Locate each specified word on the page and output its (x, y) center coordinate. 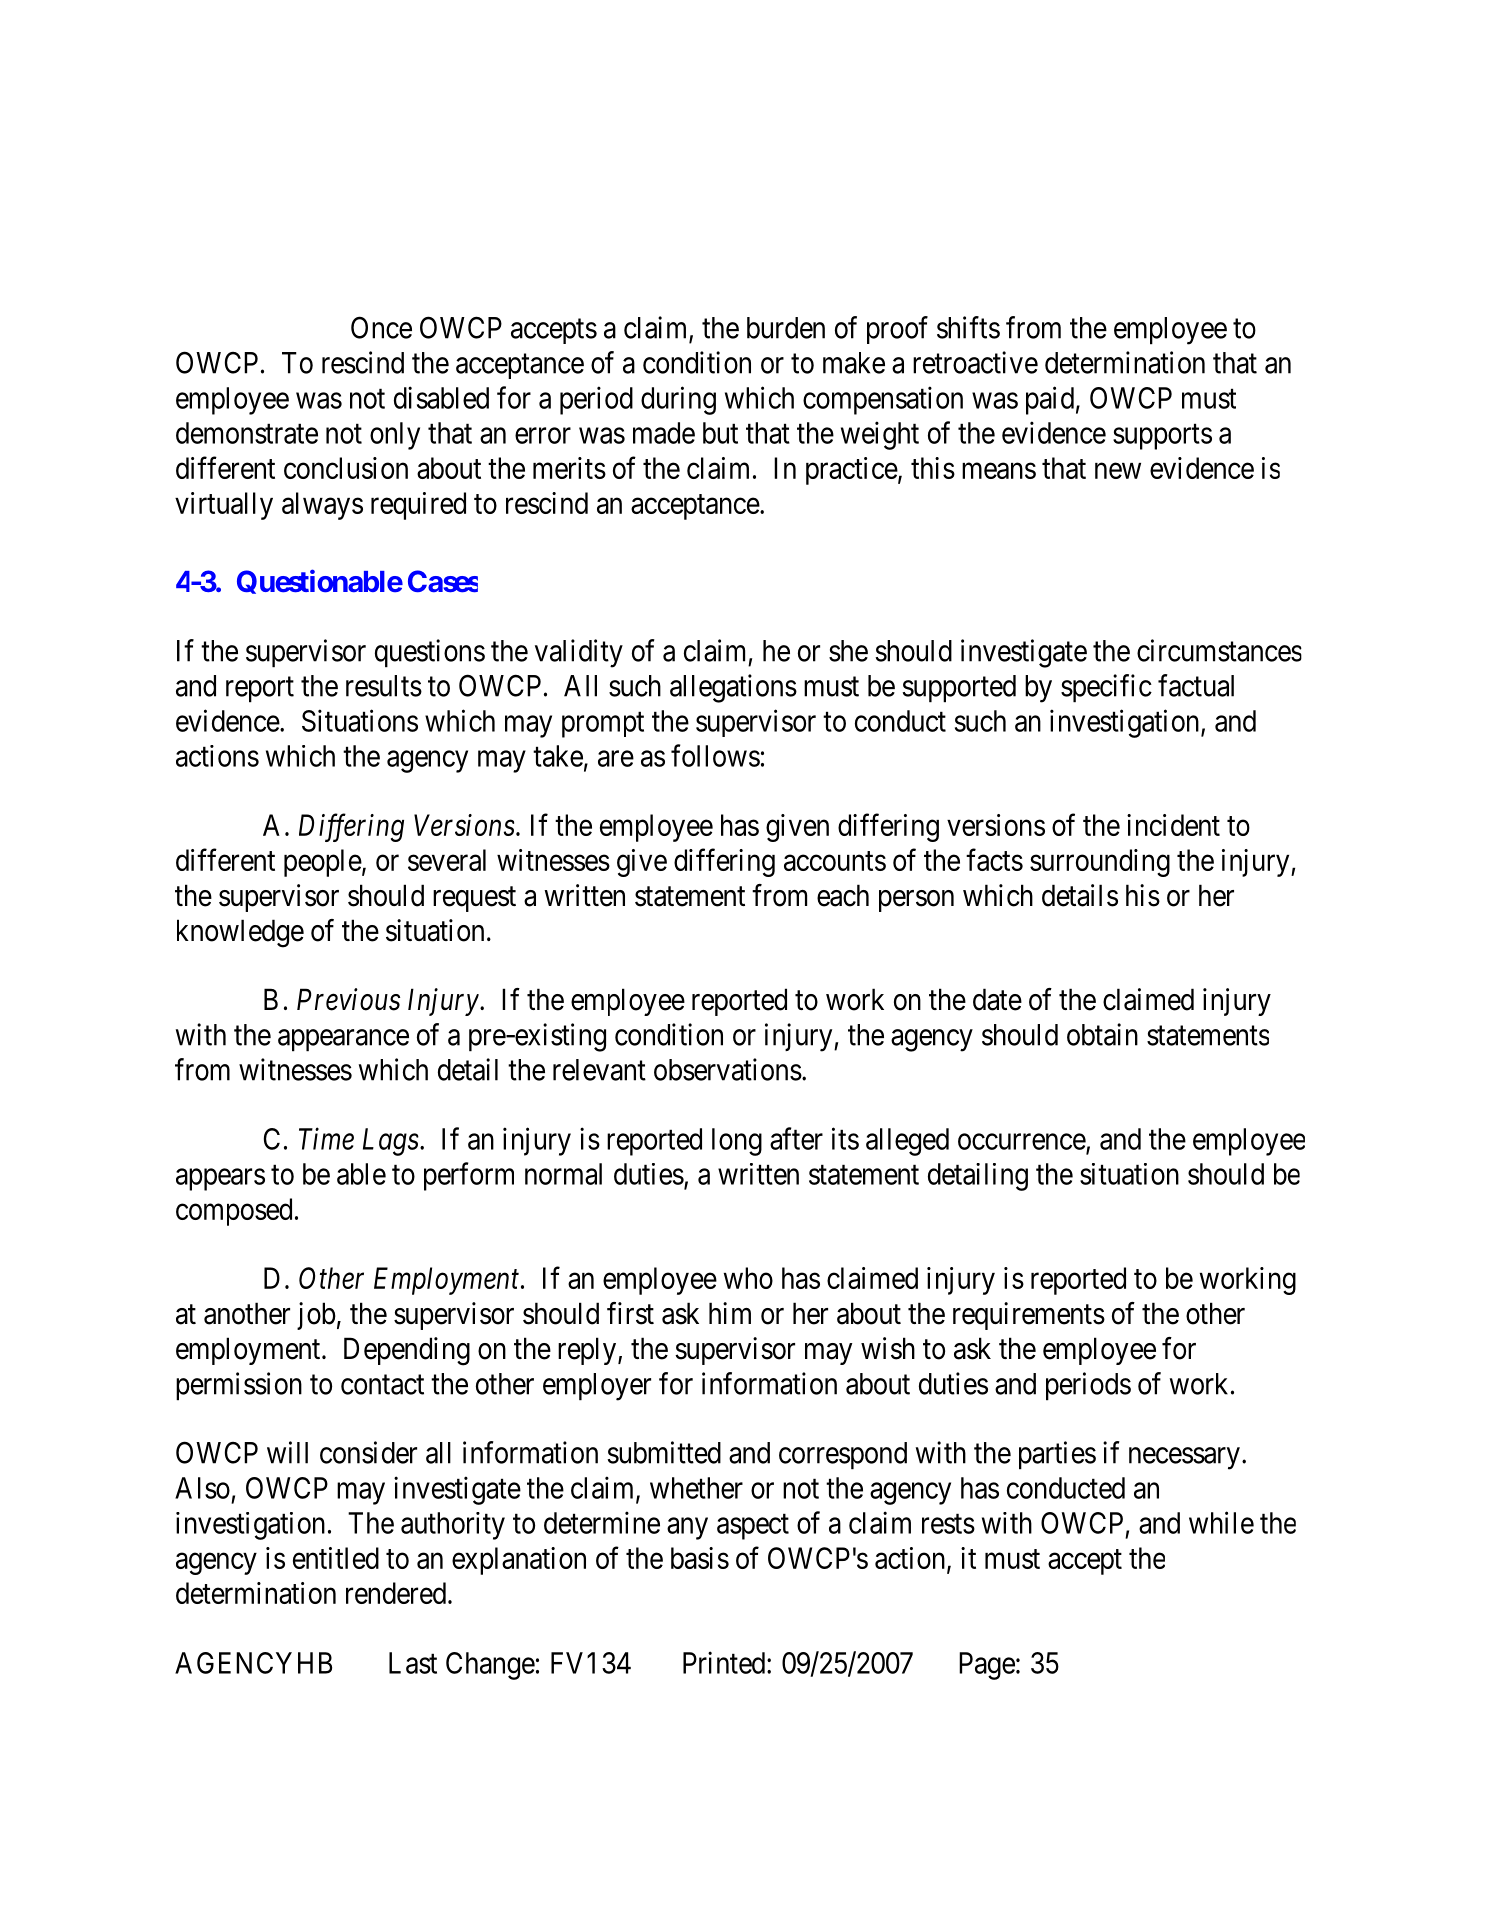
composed (234, 1212)
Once (381, 327)
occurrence (1022, 1143)
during (678, 400)
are (616, 759)
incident (1173, 825)
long (737, 1142)
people (323, 863)
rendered (396, 1593)
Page (987, 1666)
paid (1050, 400)
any (687, 1529)
